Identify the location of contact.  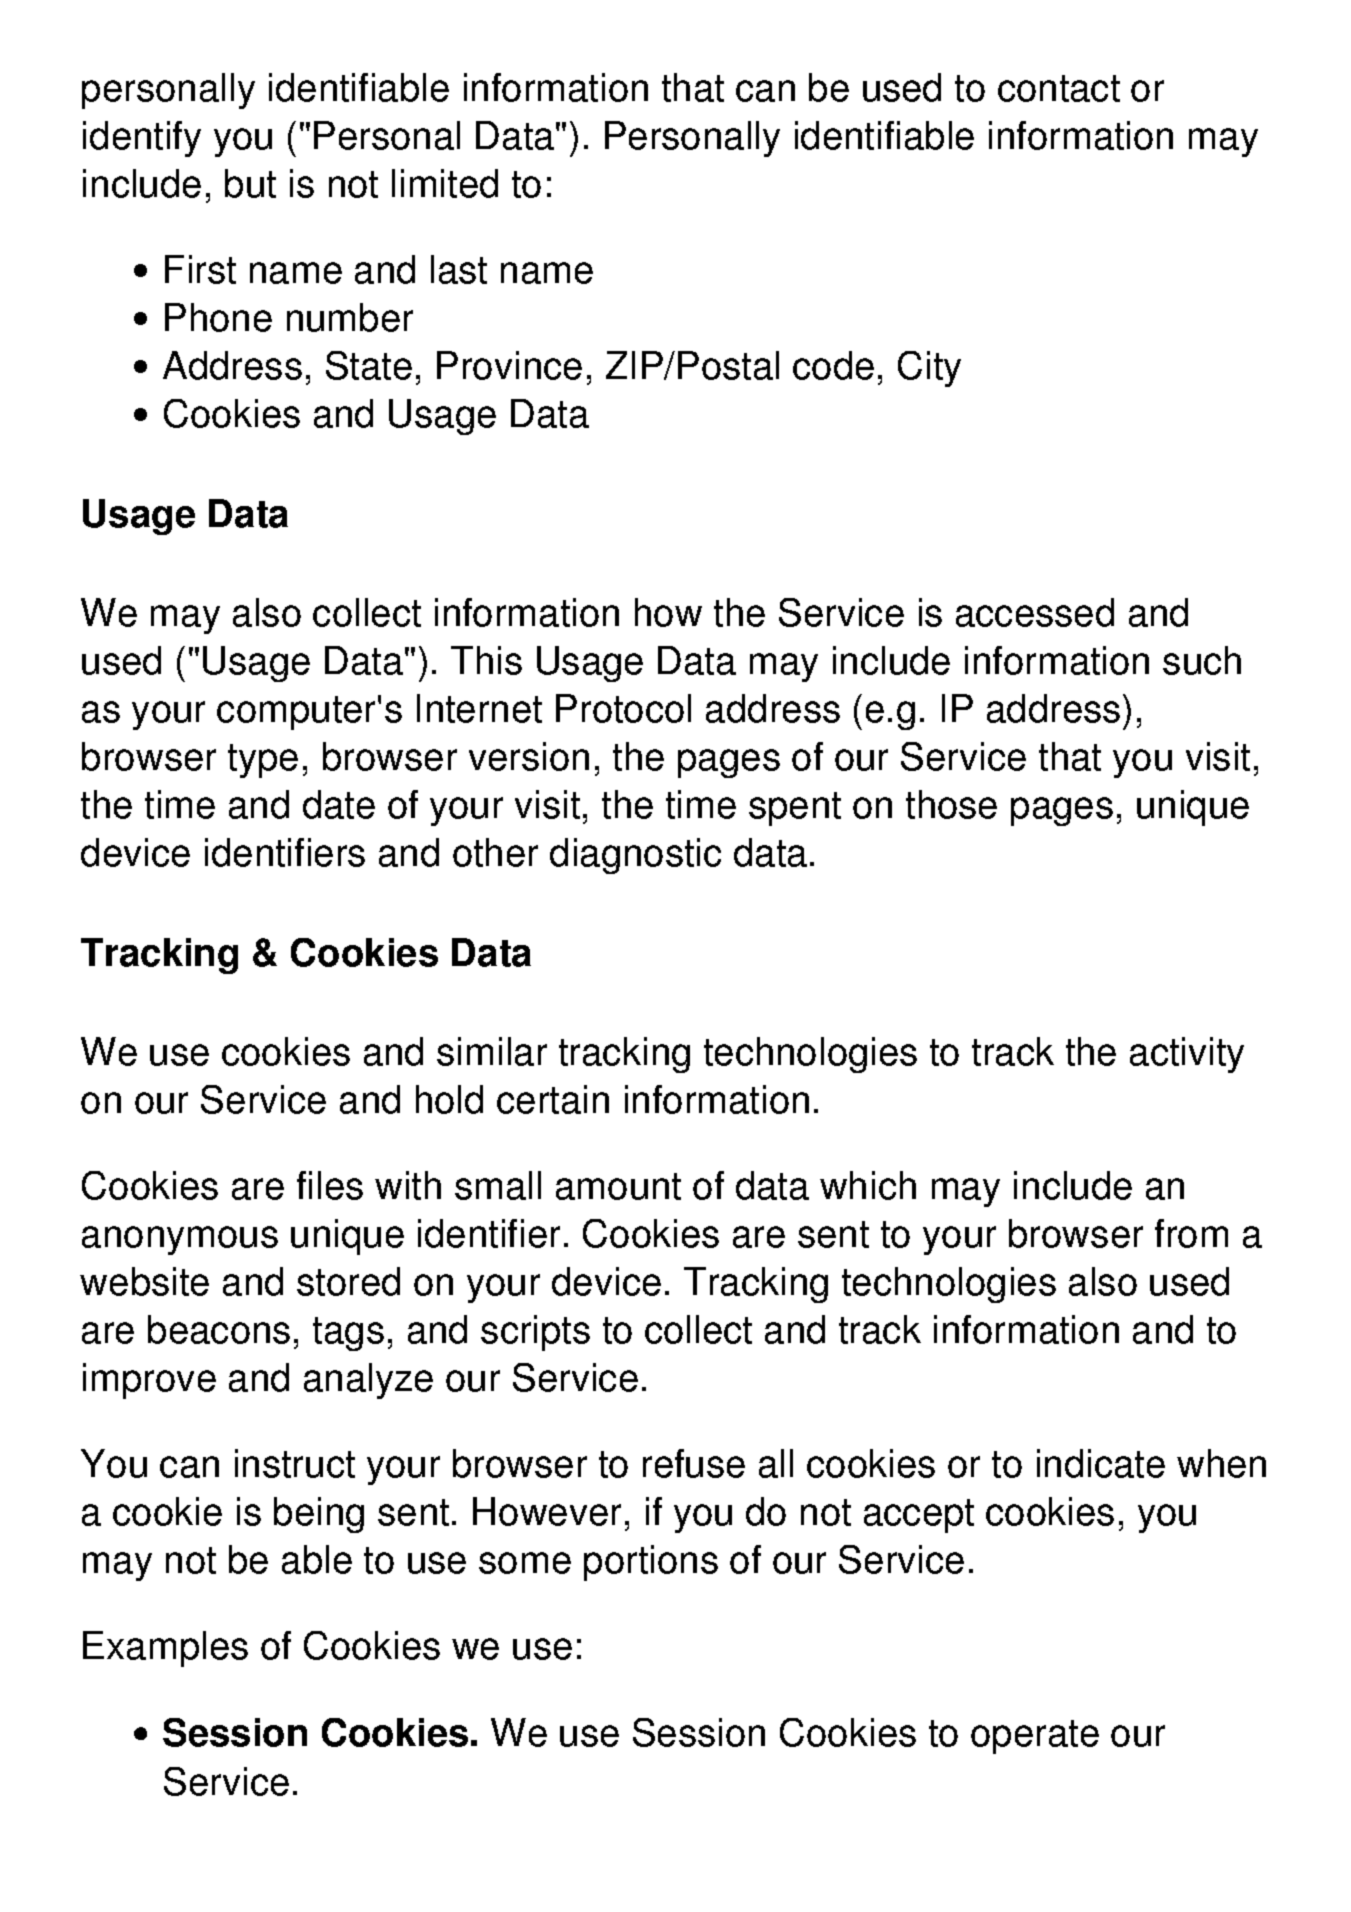
(1059, 88).
